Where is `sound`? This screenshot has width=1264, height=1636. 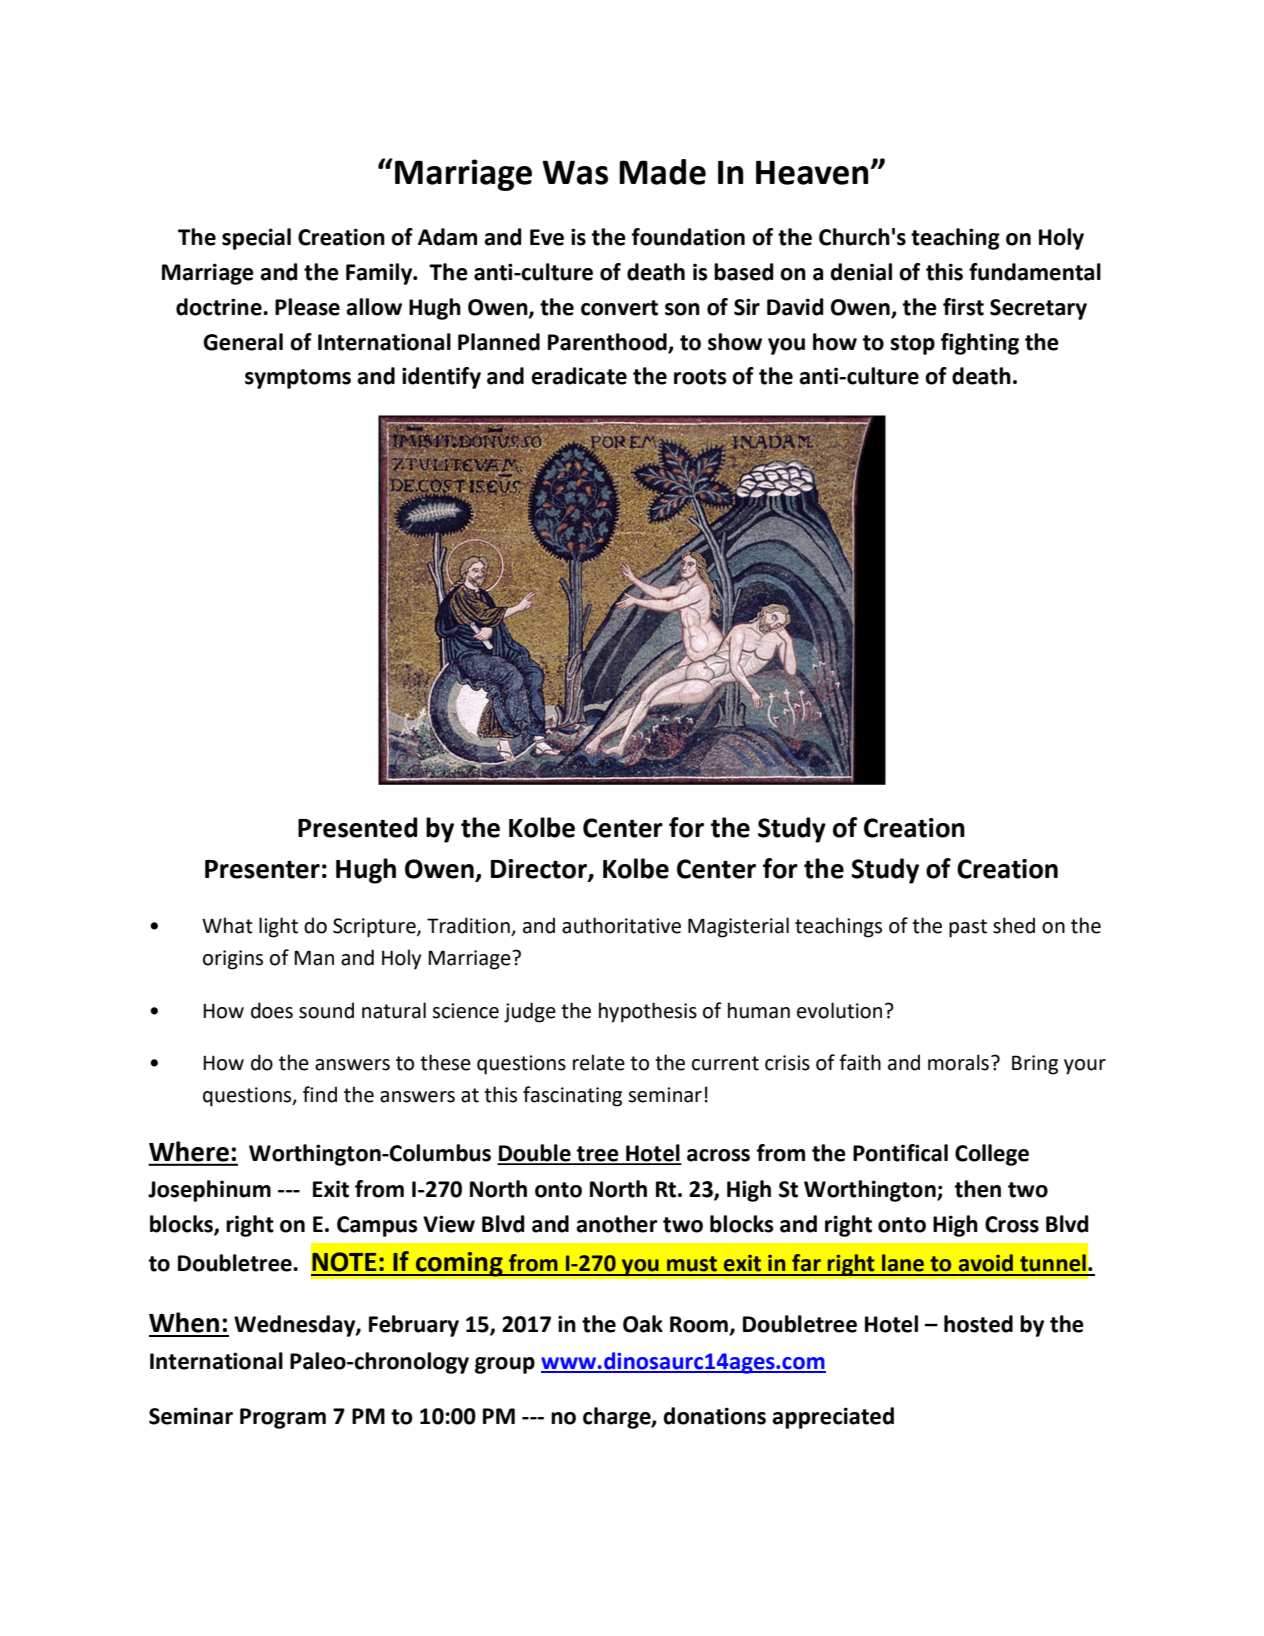 sound is located at coordinates (326, 1010).
